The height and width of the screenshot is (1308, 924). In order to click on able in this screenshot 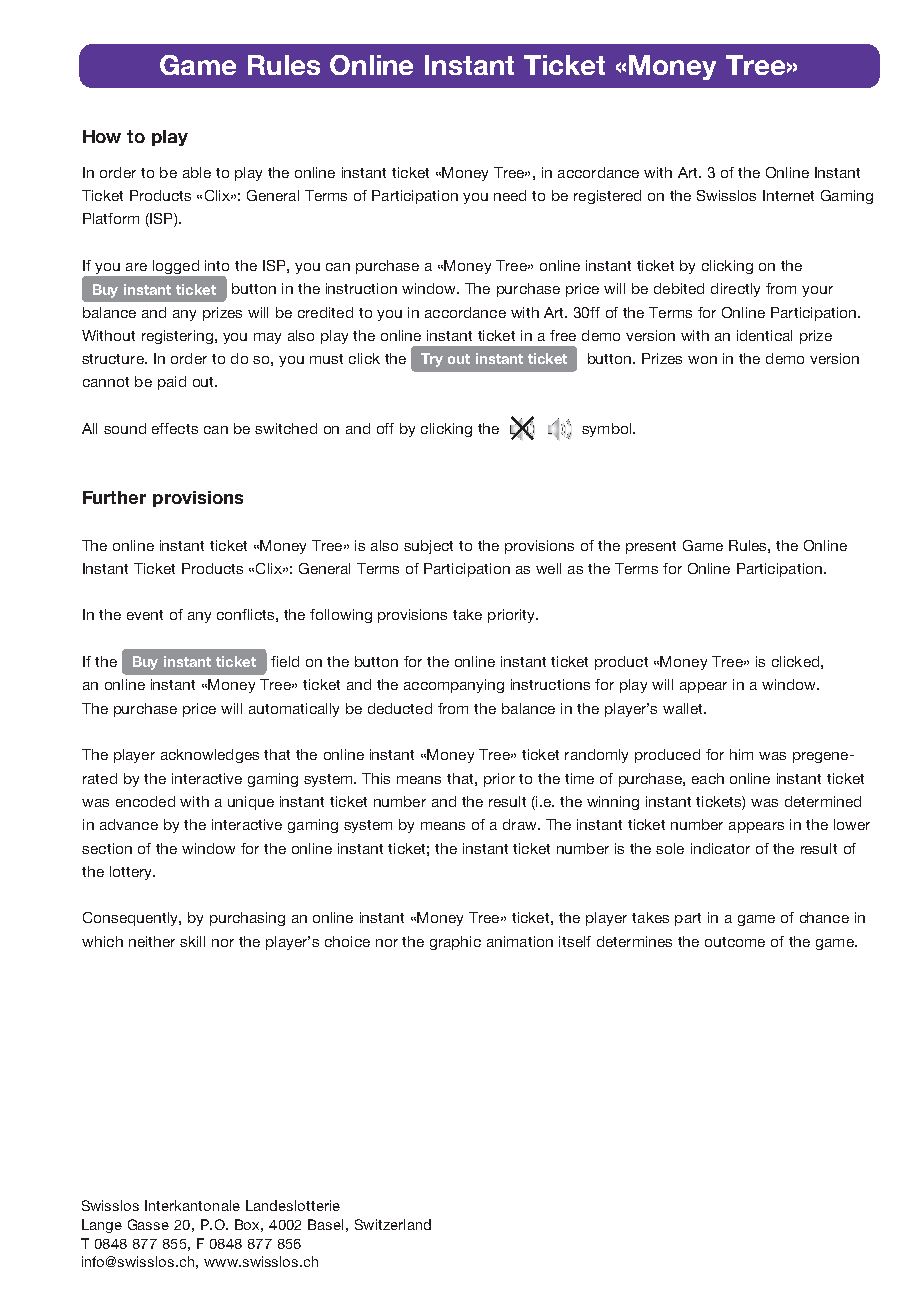, I will do `click(197, 172)`.
